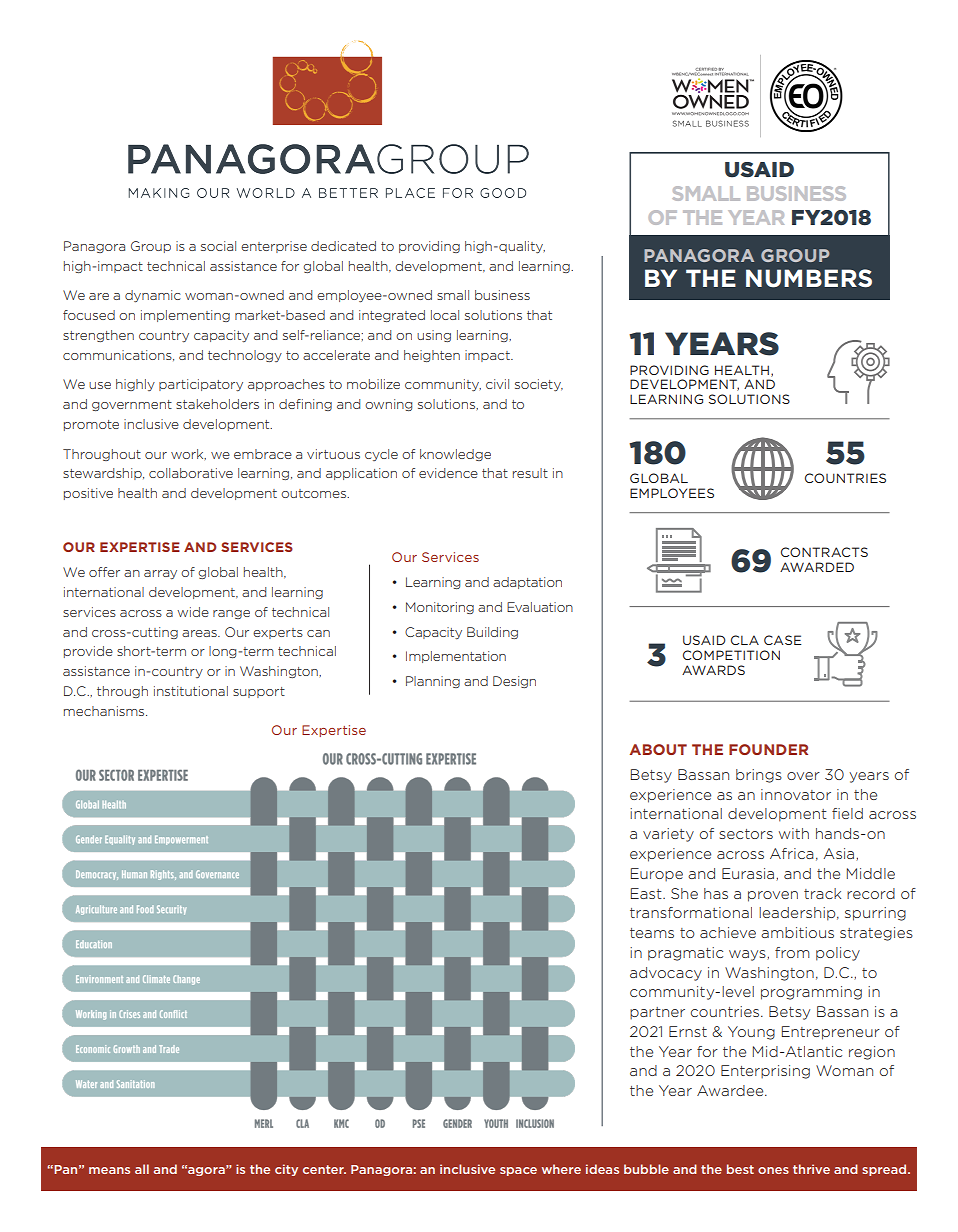 This screenshot has width=958, height=1232. What do you see at coordinates (518, 1171) in the screenshot?
I see `space` at bounding box center [518, 1171].
